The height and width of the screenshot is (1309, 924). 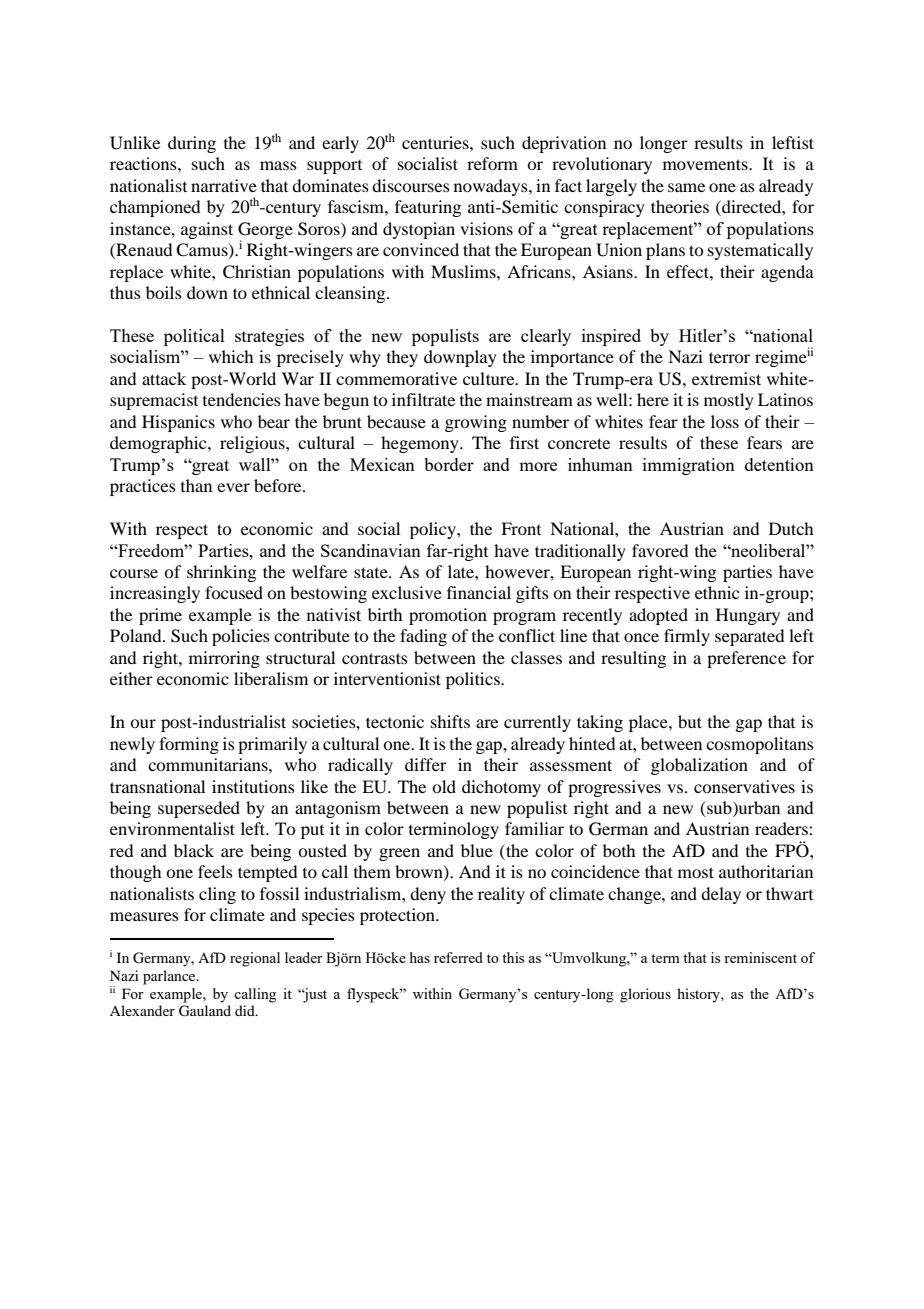 I want to click on financial, so click(x=479, y=592).
